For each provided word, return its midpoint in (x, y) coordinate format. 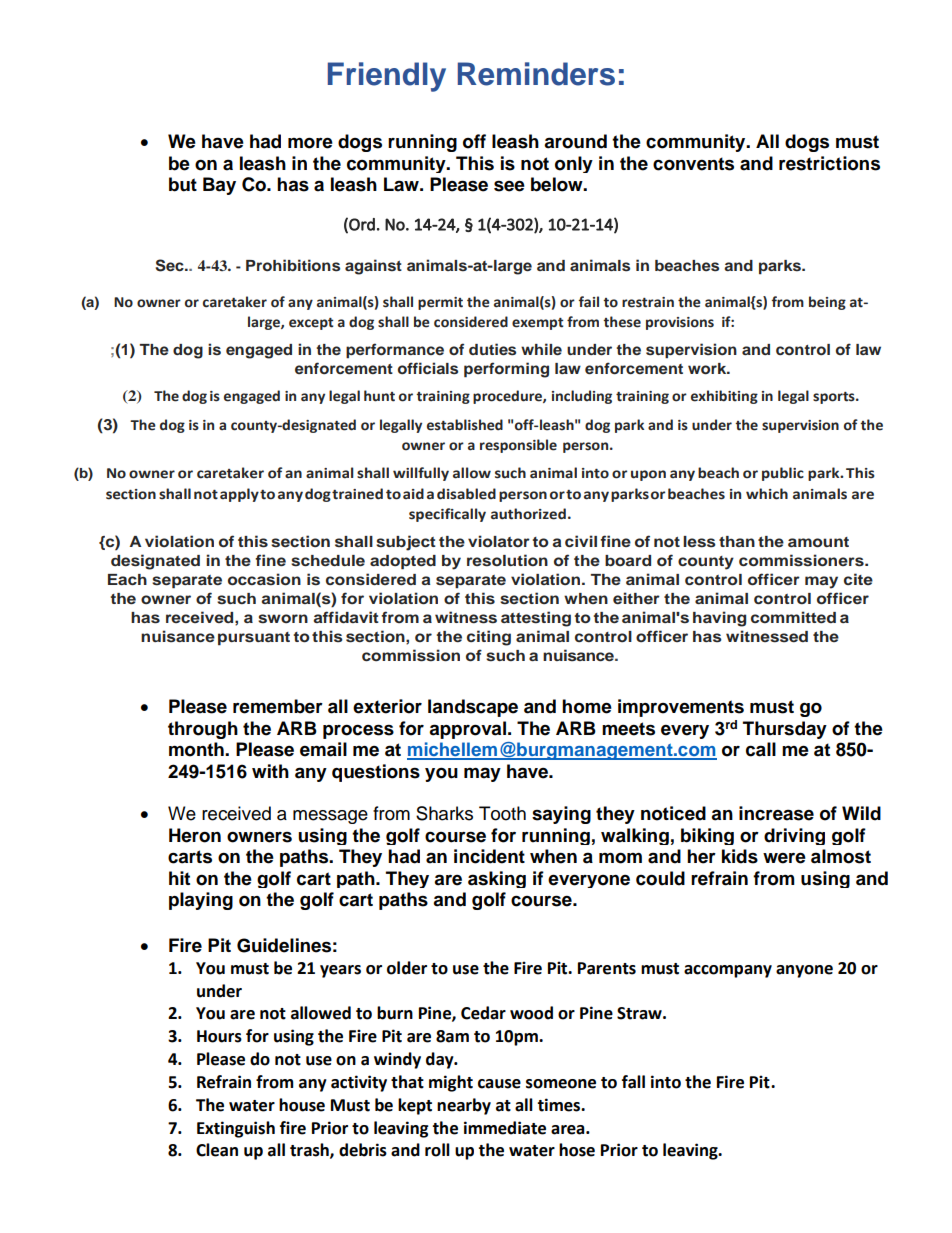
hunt (379, 396)
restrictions (829, 163)
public (783, 474)
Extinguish (236, 1129)
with (270, 771)
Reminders (536, 74)
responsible (518, 446)
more (310, 143)
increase (776, 813)
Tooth (502, 813)
